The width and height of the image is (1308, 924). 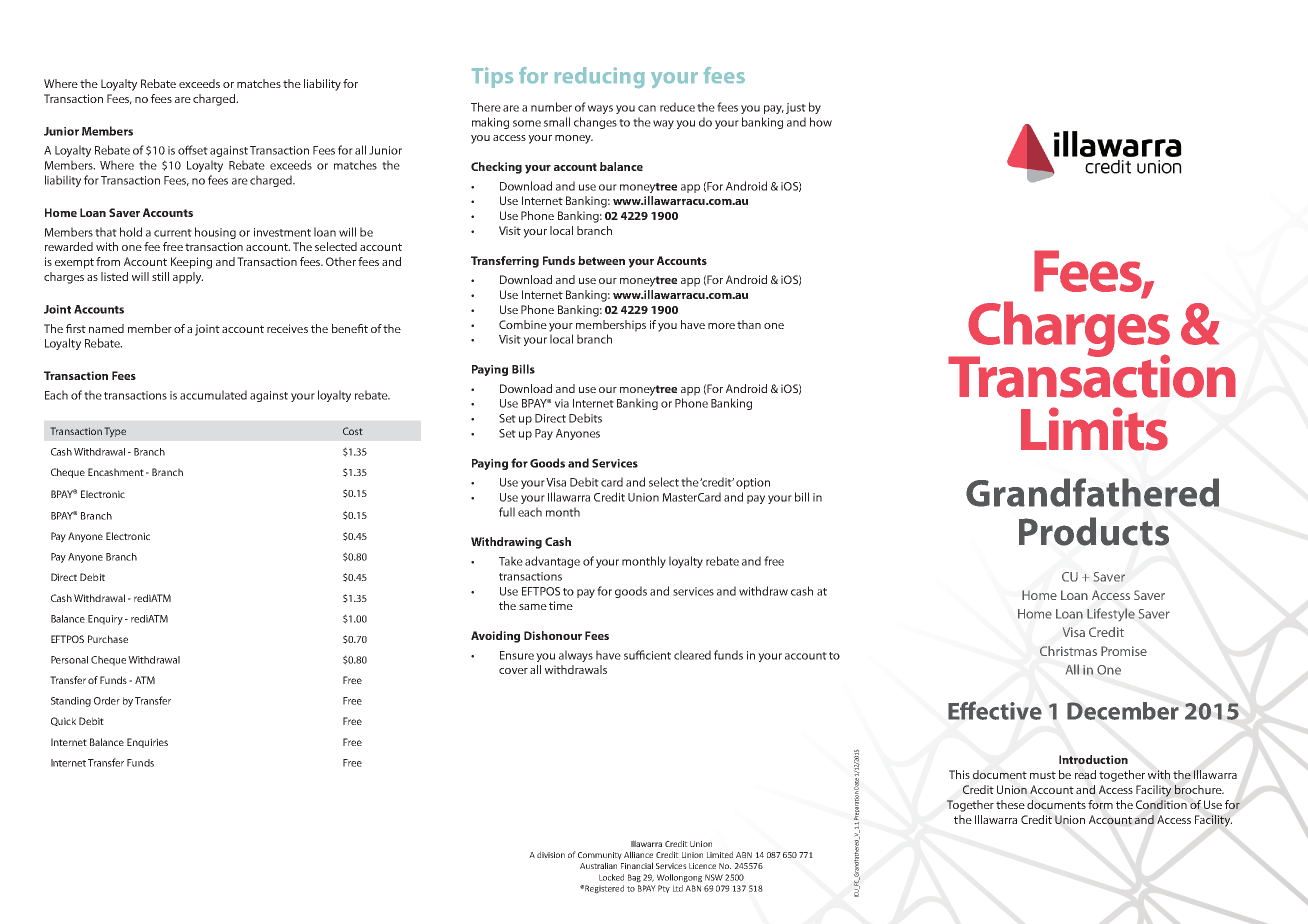 What do you see at coordinates (821, 122) in the image?
I see `how` at bounding box center [821, 122].
